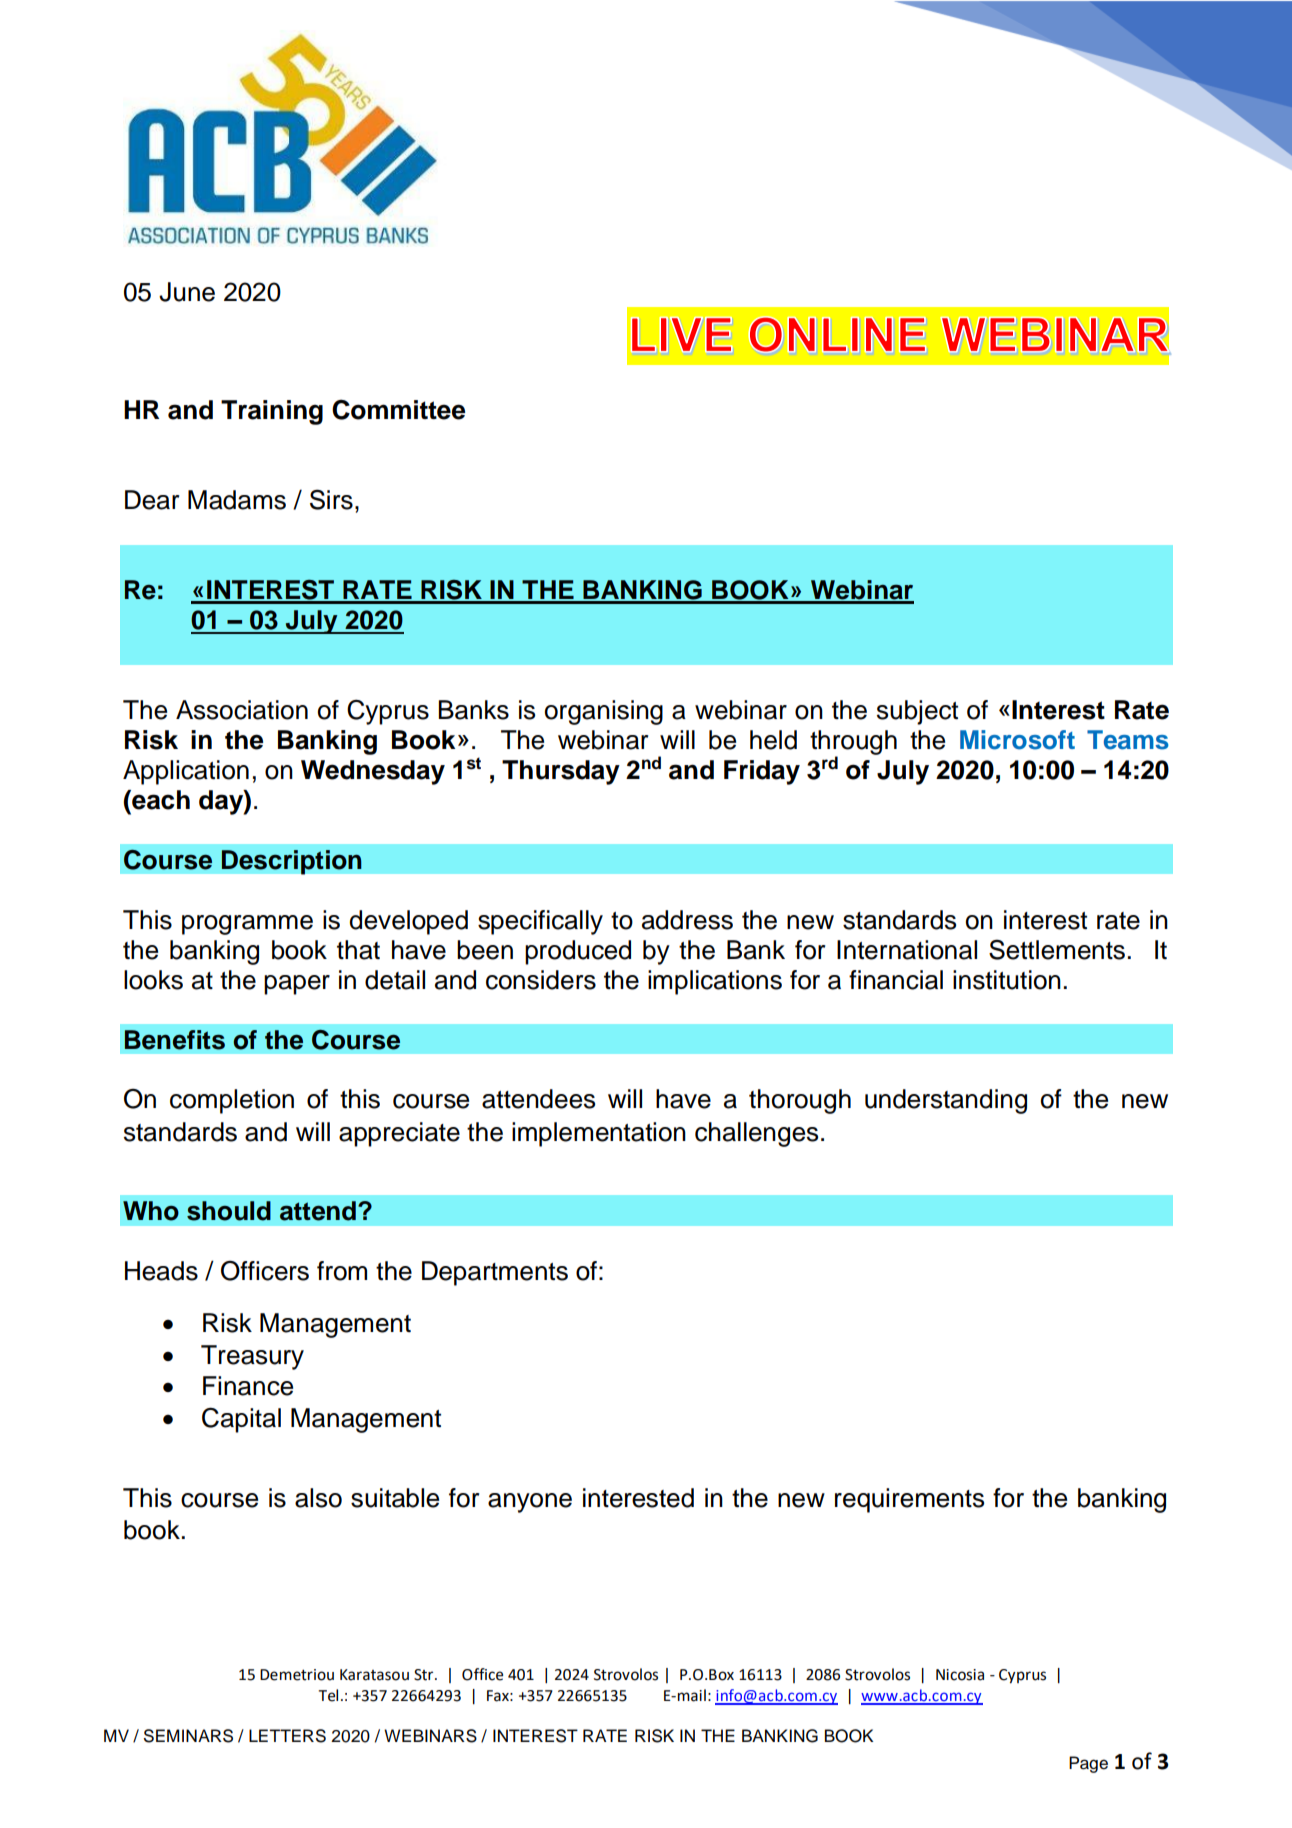 The height and width of the screenshot is (1828, 1292). Describe the element at coordinates (229, 1211) in the screenshot. I see `should` at that location.
